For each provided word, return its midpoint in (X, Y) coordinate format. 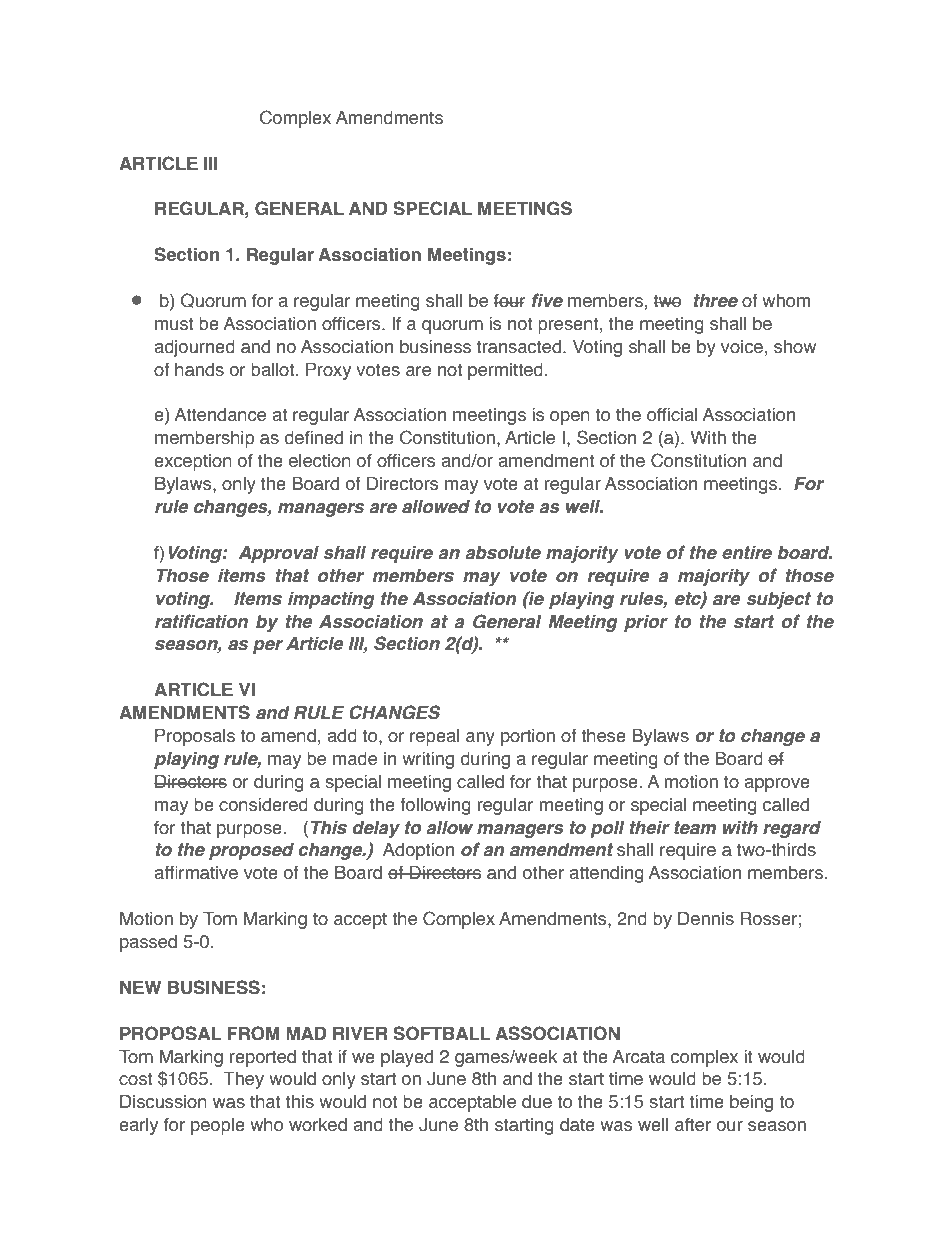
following (435, 806)
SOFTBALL (442, 1033)
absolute (503, 553)
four (510, 301)
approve (777, 785)
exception (193, 462)
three (716, 301)
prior (646, 623)
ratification (201, 621)
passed (148, 943)
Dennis (706, 919)
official (672, 415)
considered (263, 805)
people (218, 1126)
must (174, 324)
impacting (331, 600)
